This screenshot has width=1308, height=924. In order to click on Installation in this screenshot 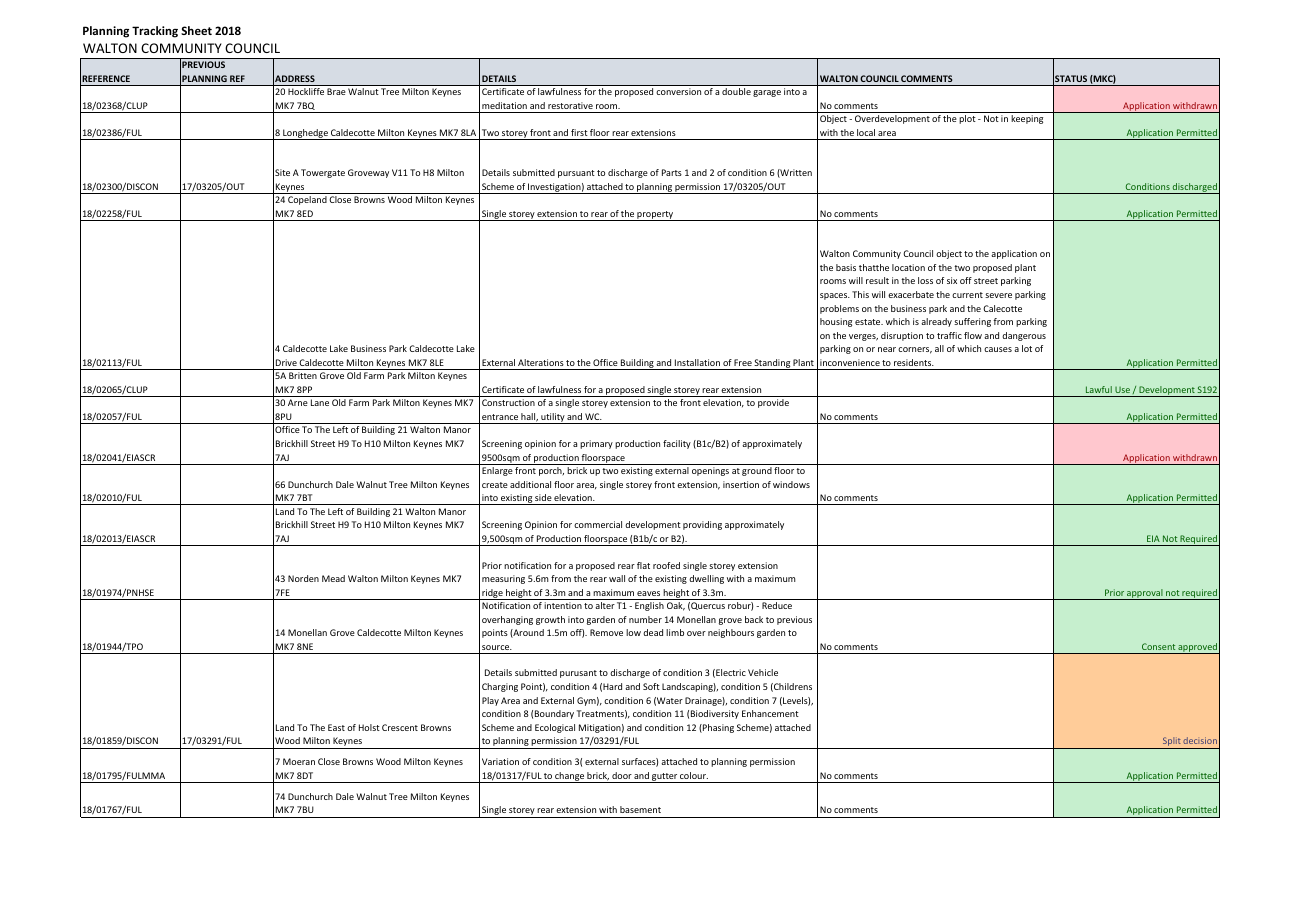, I will do `click(697, 362)`.
